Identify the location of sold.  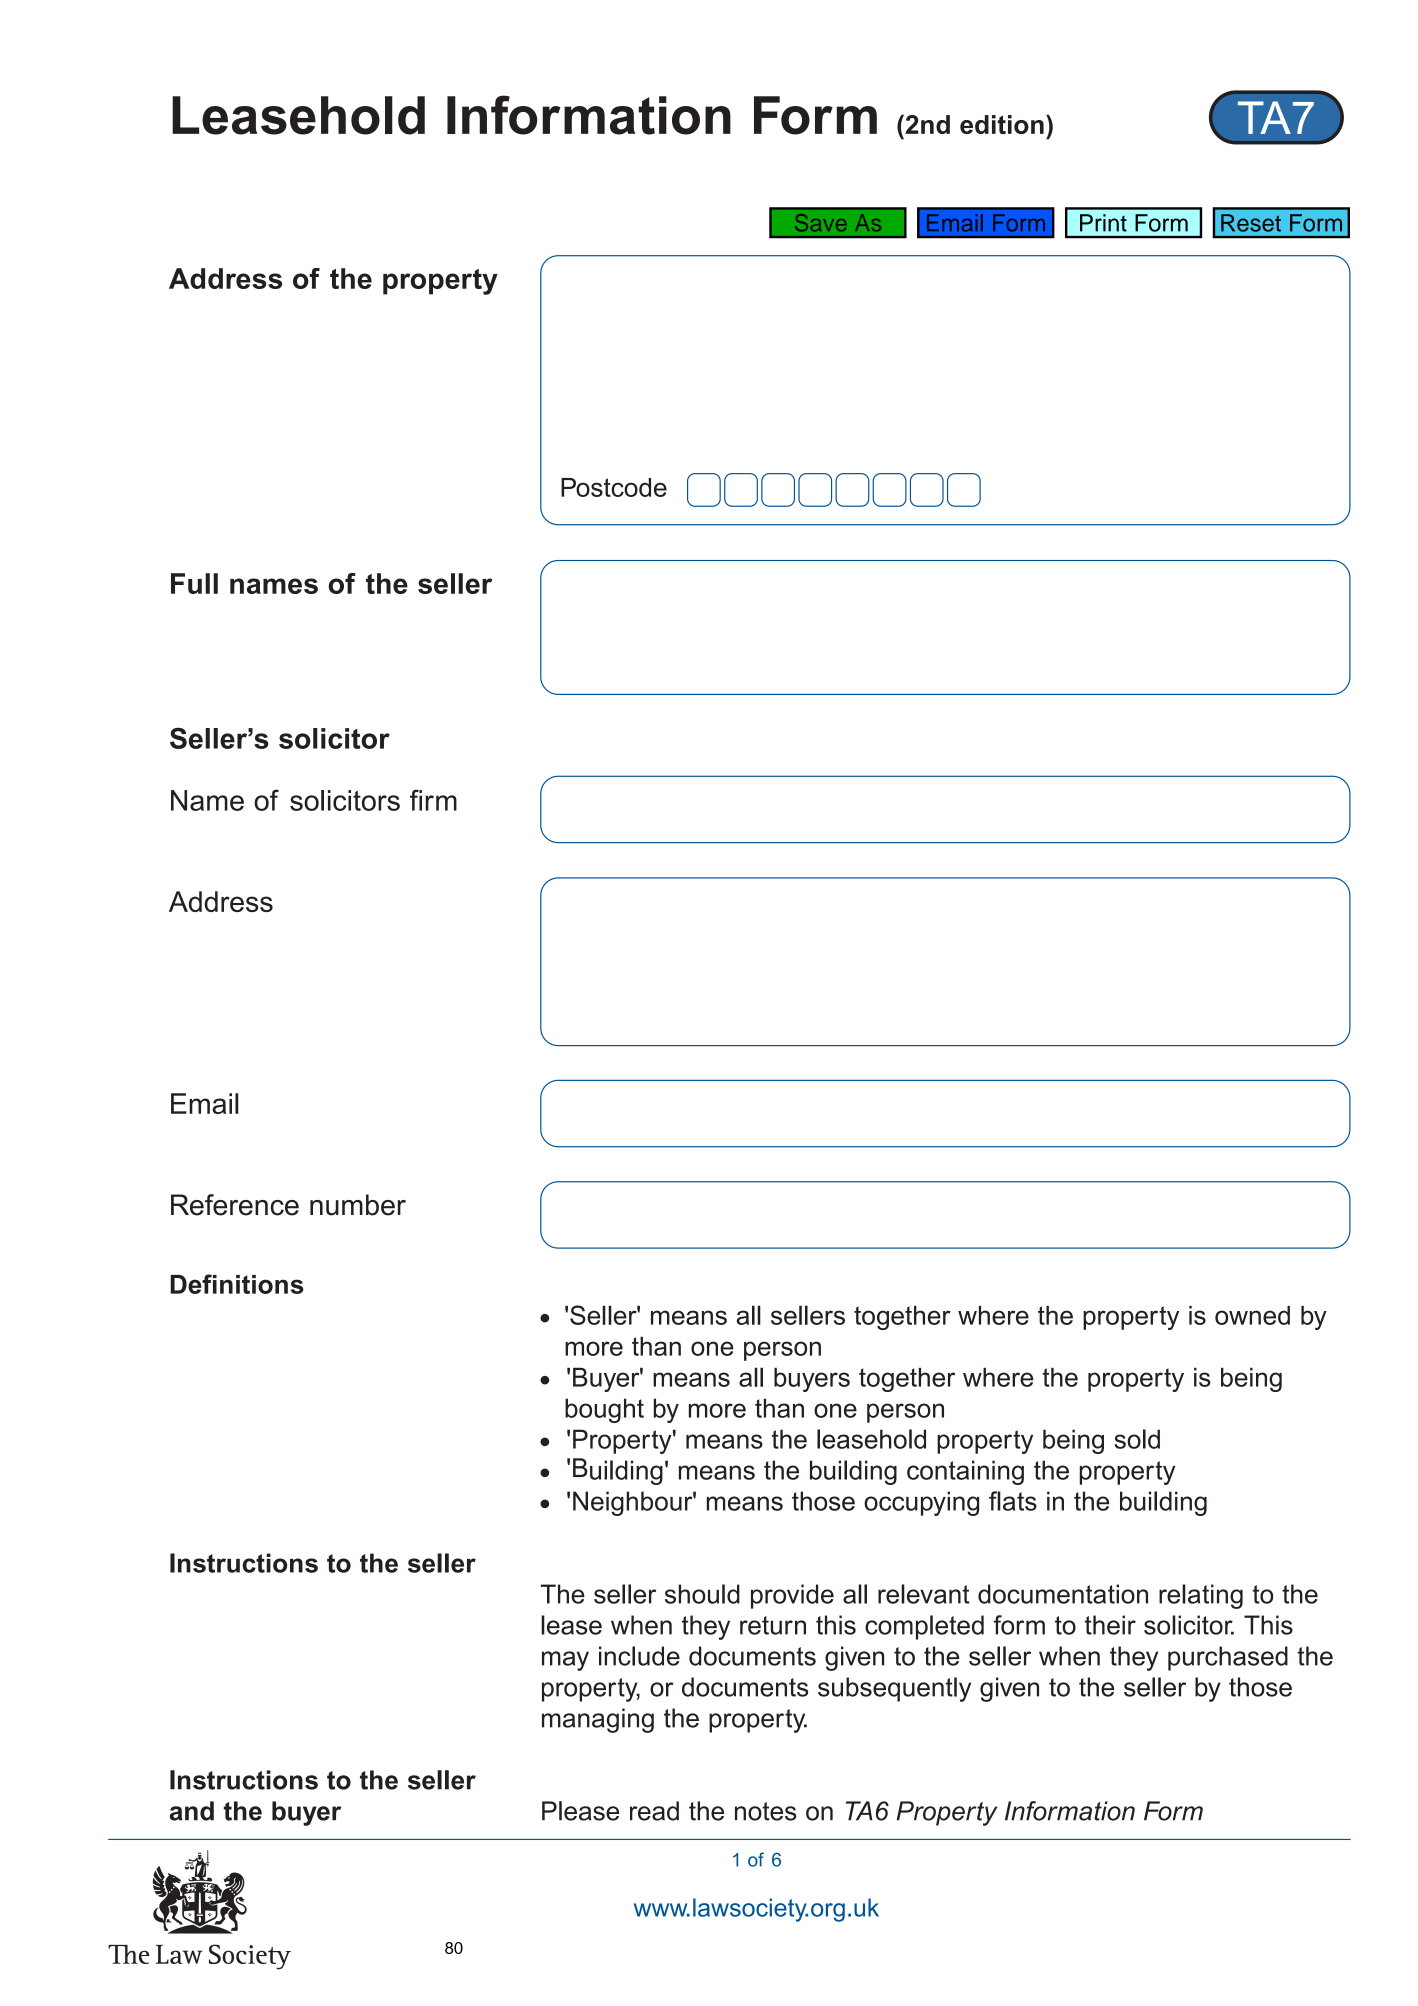
(1137, 1439).
